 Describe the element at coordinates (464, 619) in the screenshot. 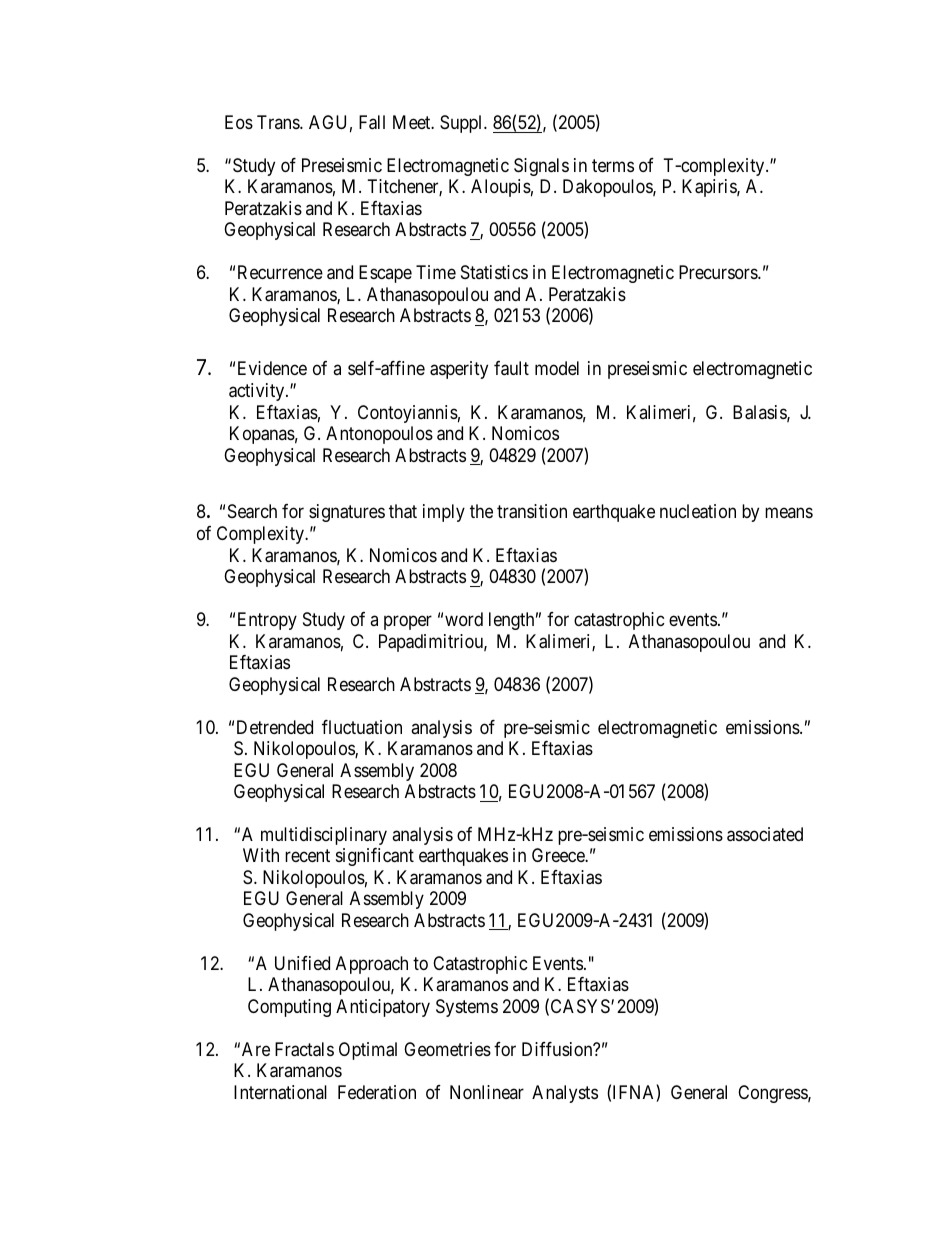

I see `word` at that location.
